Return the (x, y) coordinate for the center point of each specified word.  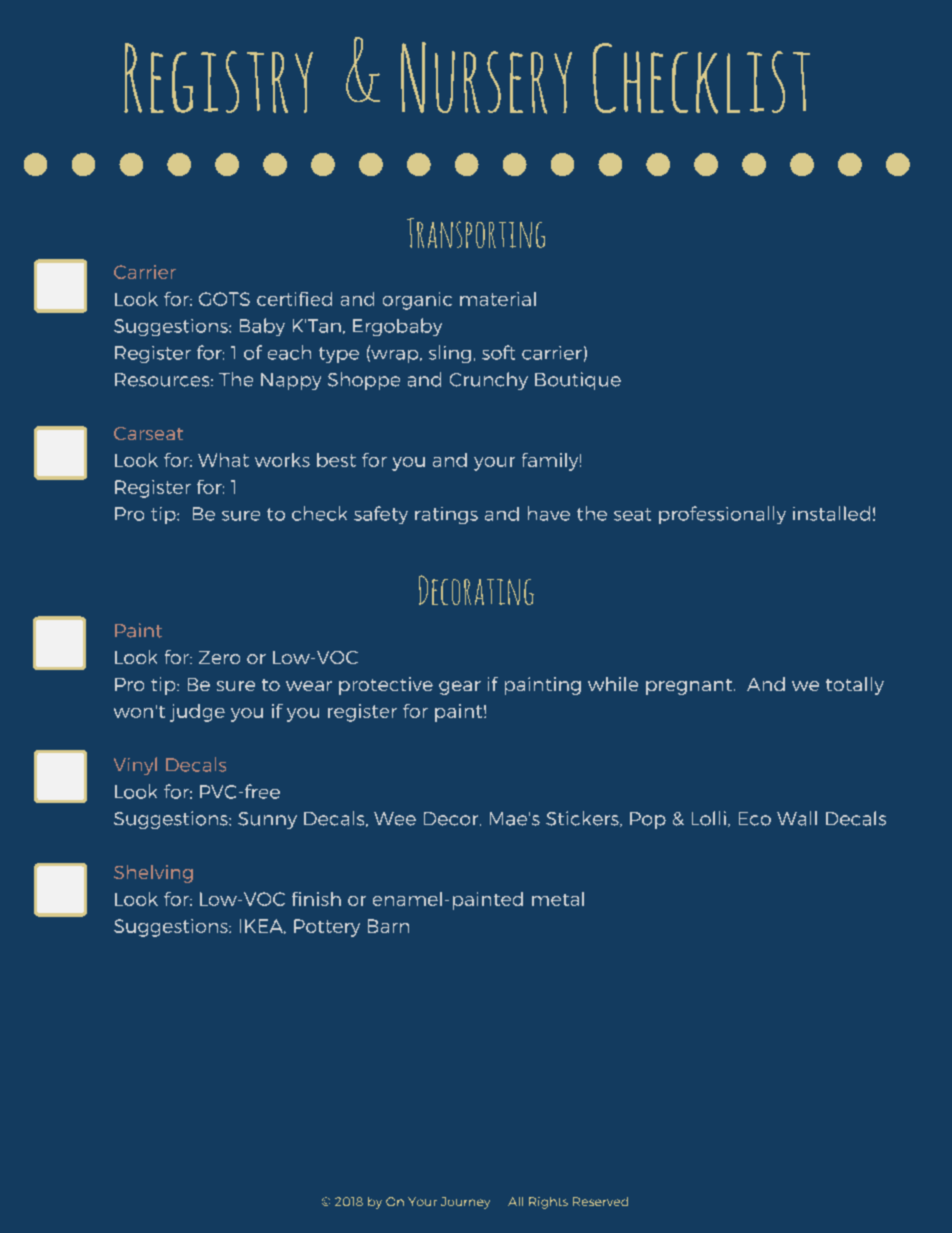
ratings (446, 515)
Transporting (476, 233)
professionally (722, 515)
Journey (465, 1203)
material (498, 299)
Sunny (267, 820)
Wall (797, 818)
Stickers (583, 819)
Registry (218, 78)
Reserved (600, 1201)
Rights (548, 1203)
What (223, 460)
